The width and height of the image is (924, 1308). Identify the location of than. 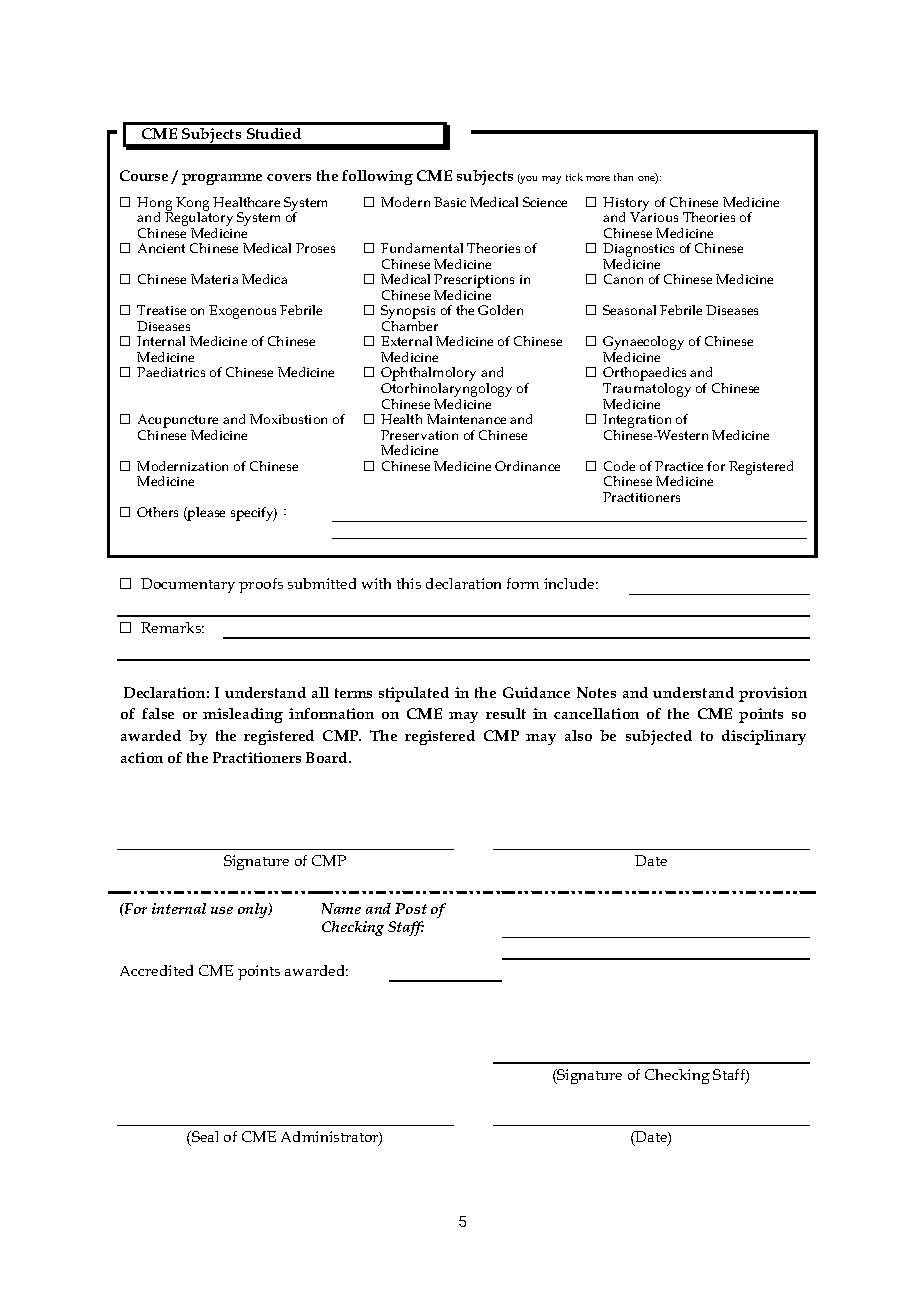
(623, 177).
